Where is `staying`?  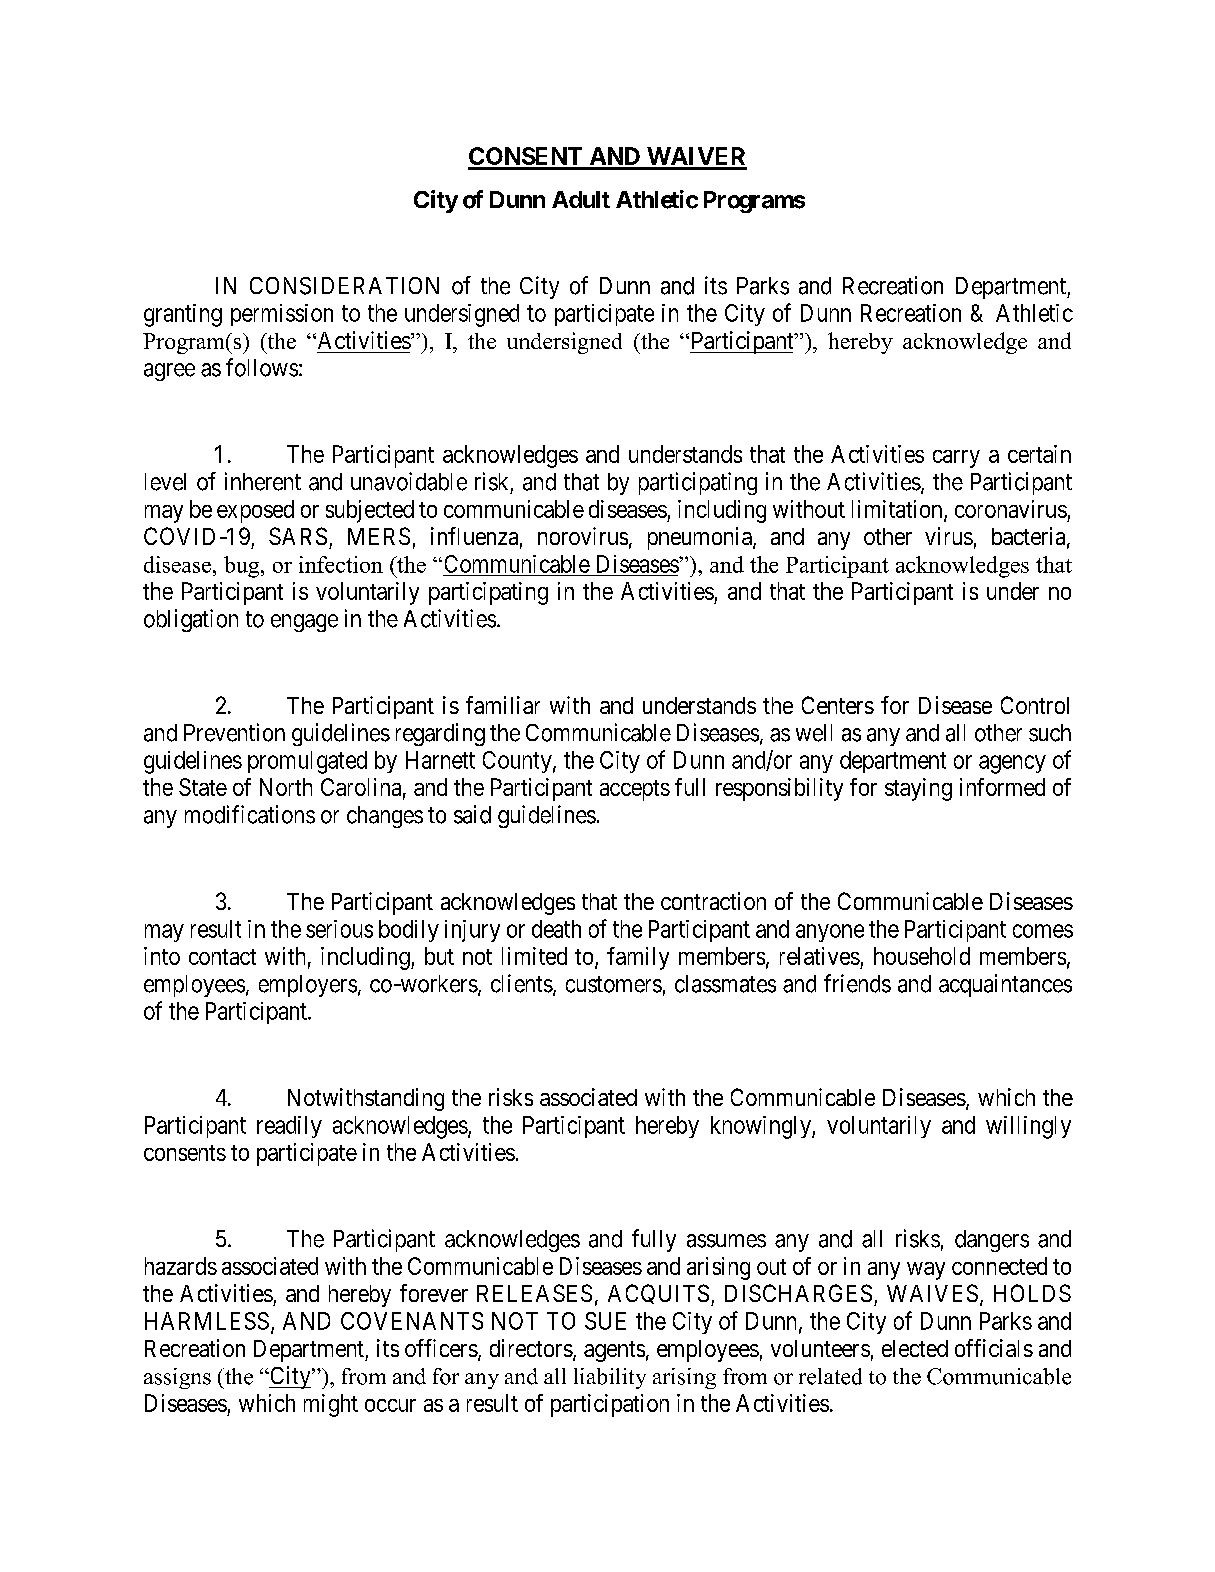
staying is located at coordinates (918, 789).
